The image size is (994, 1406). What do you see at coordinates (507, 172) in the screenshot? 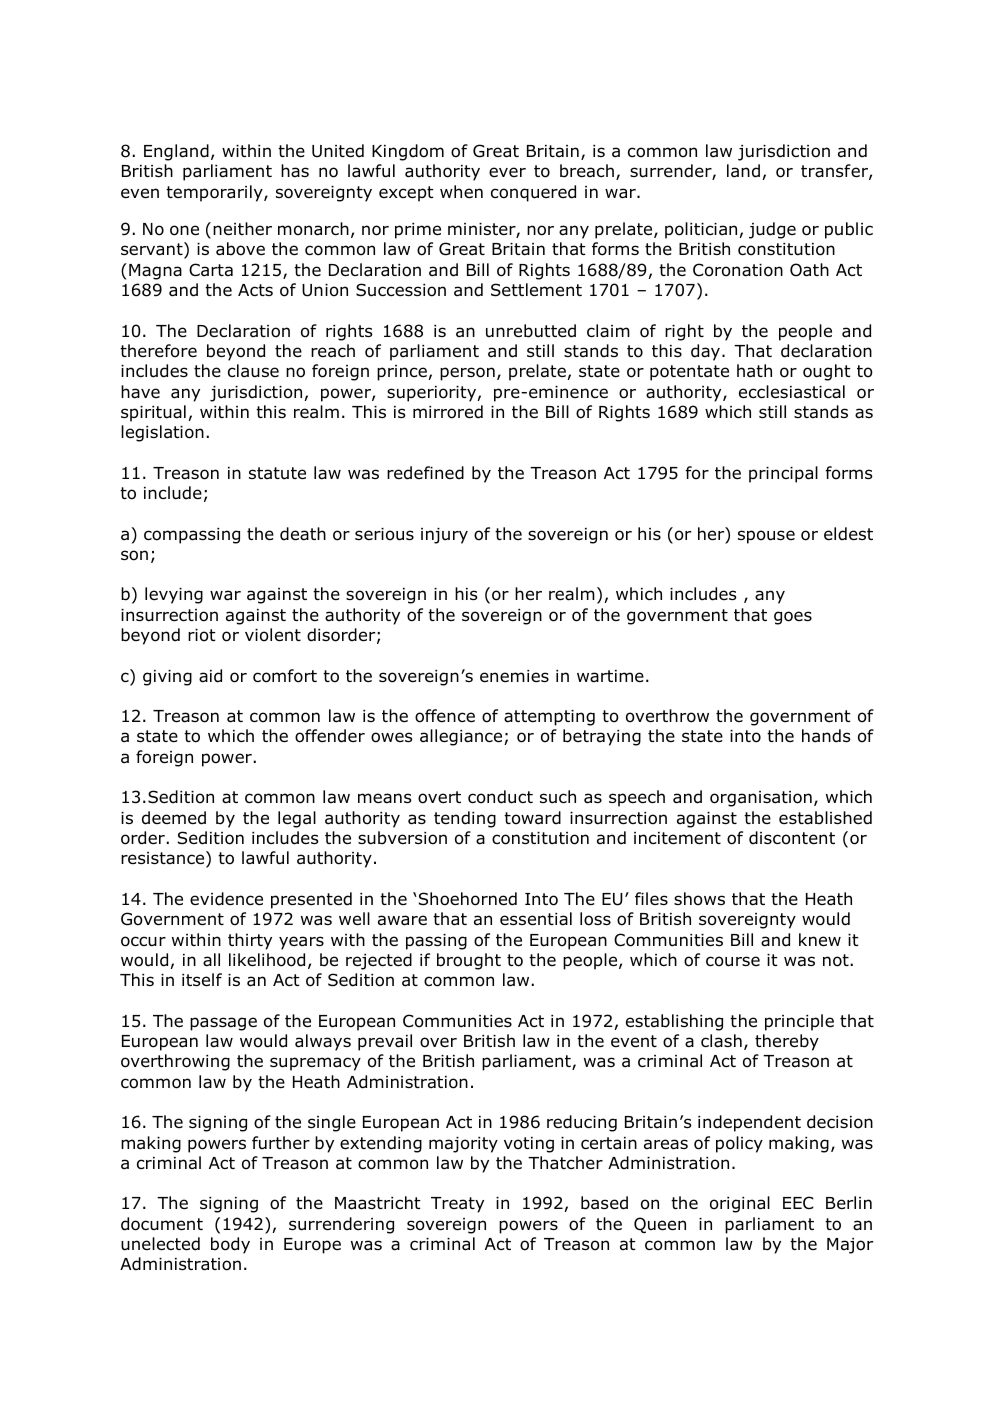
I see `ever` at bounding box center [507, 172].
